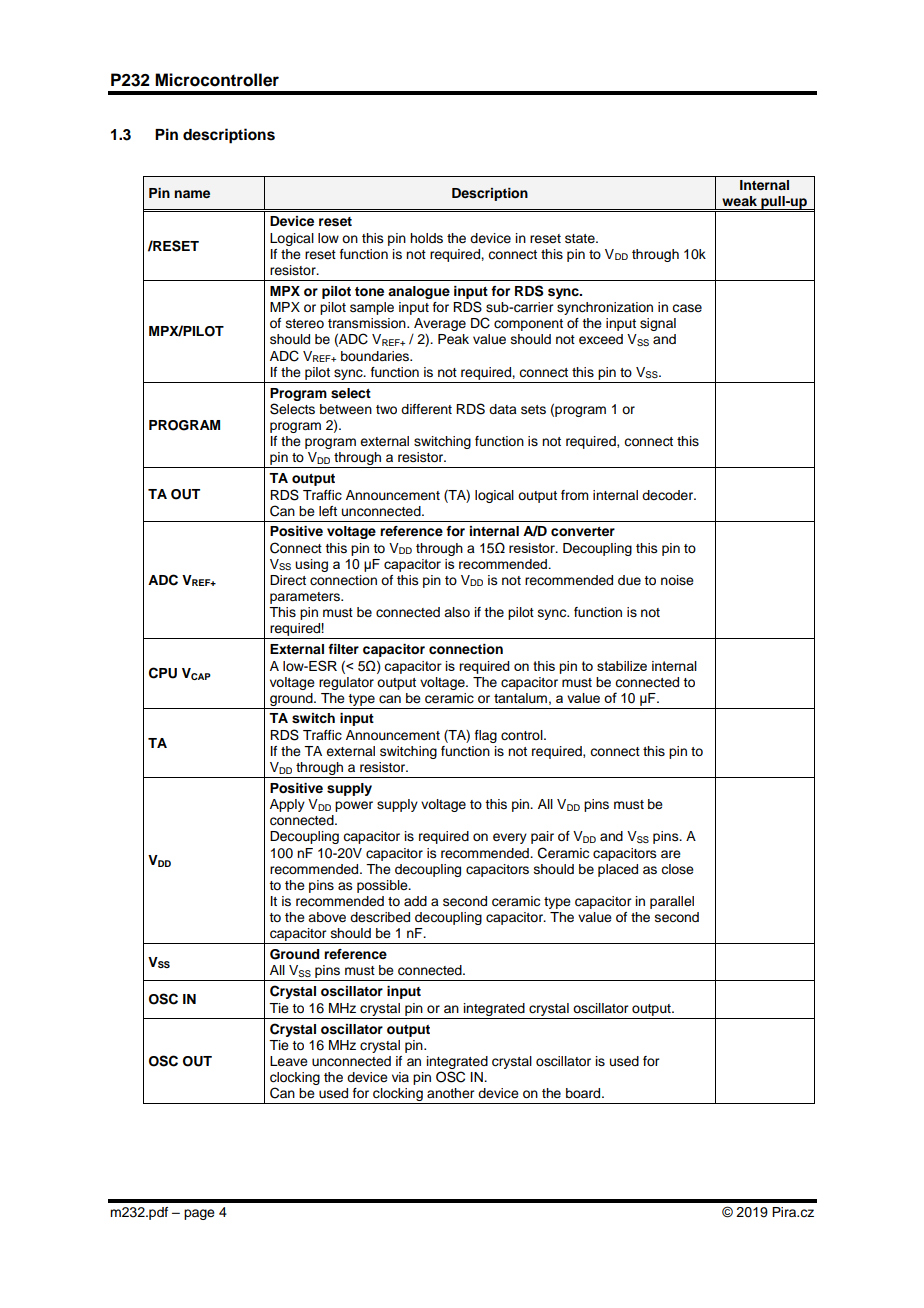 This page has width=924, height=1308. I want to click on flag, so click(486, 736).
